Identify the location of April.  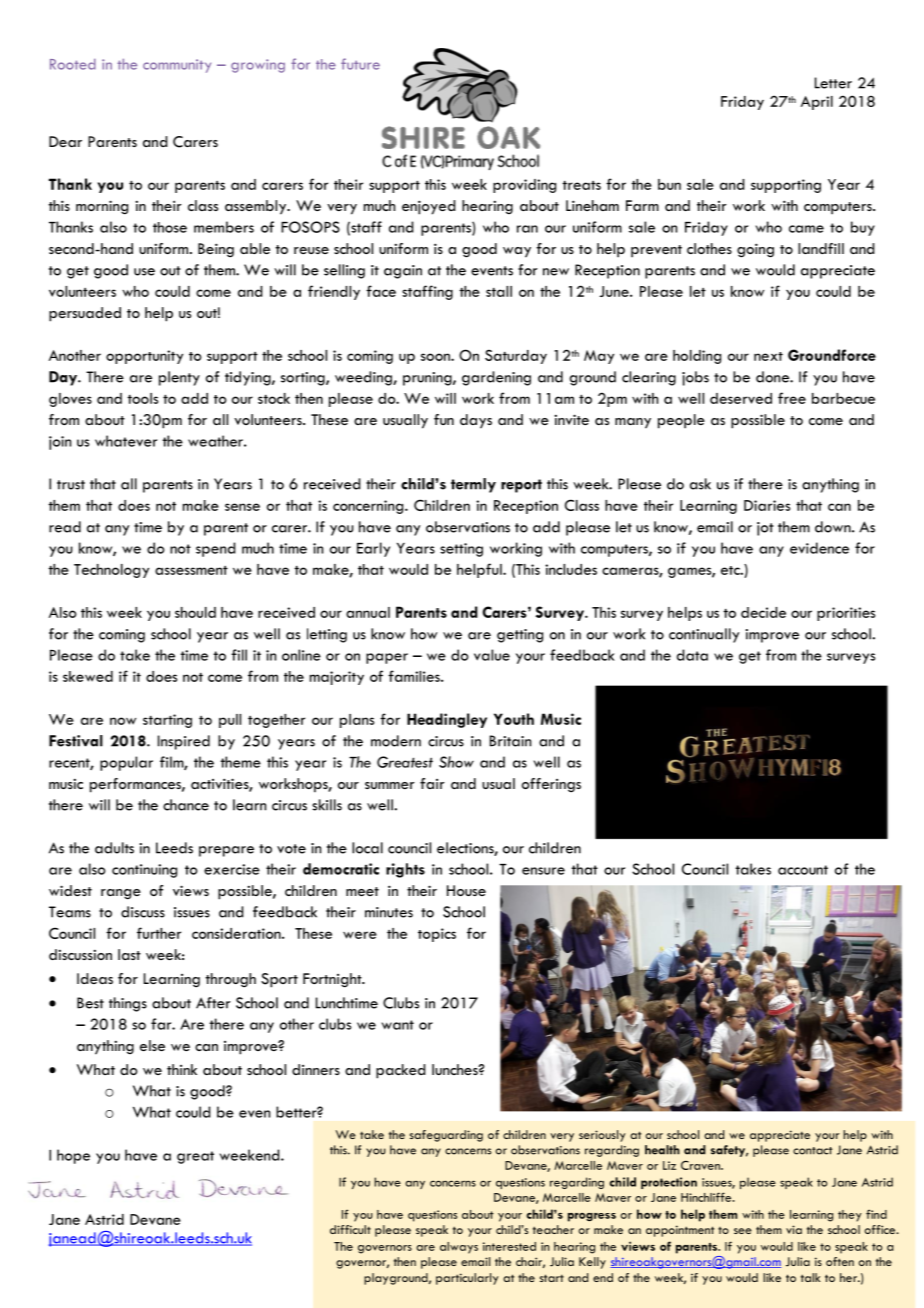
(817, 103).
